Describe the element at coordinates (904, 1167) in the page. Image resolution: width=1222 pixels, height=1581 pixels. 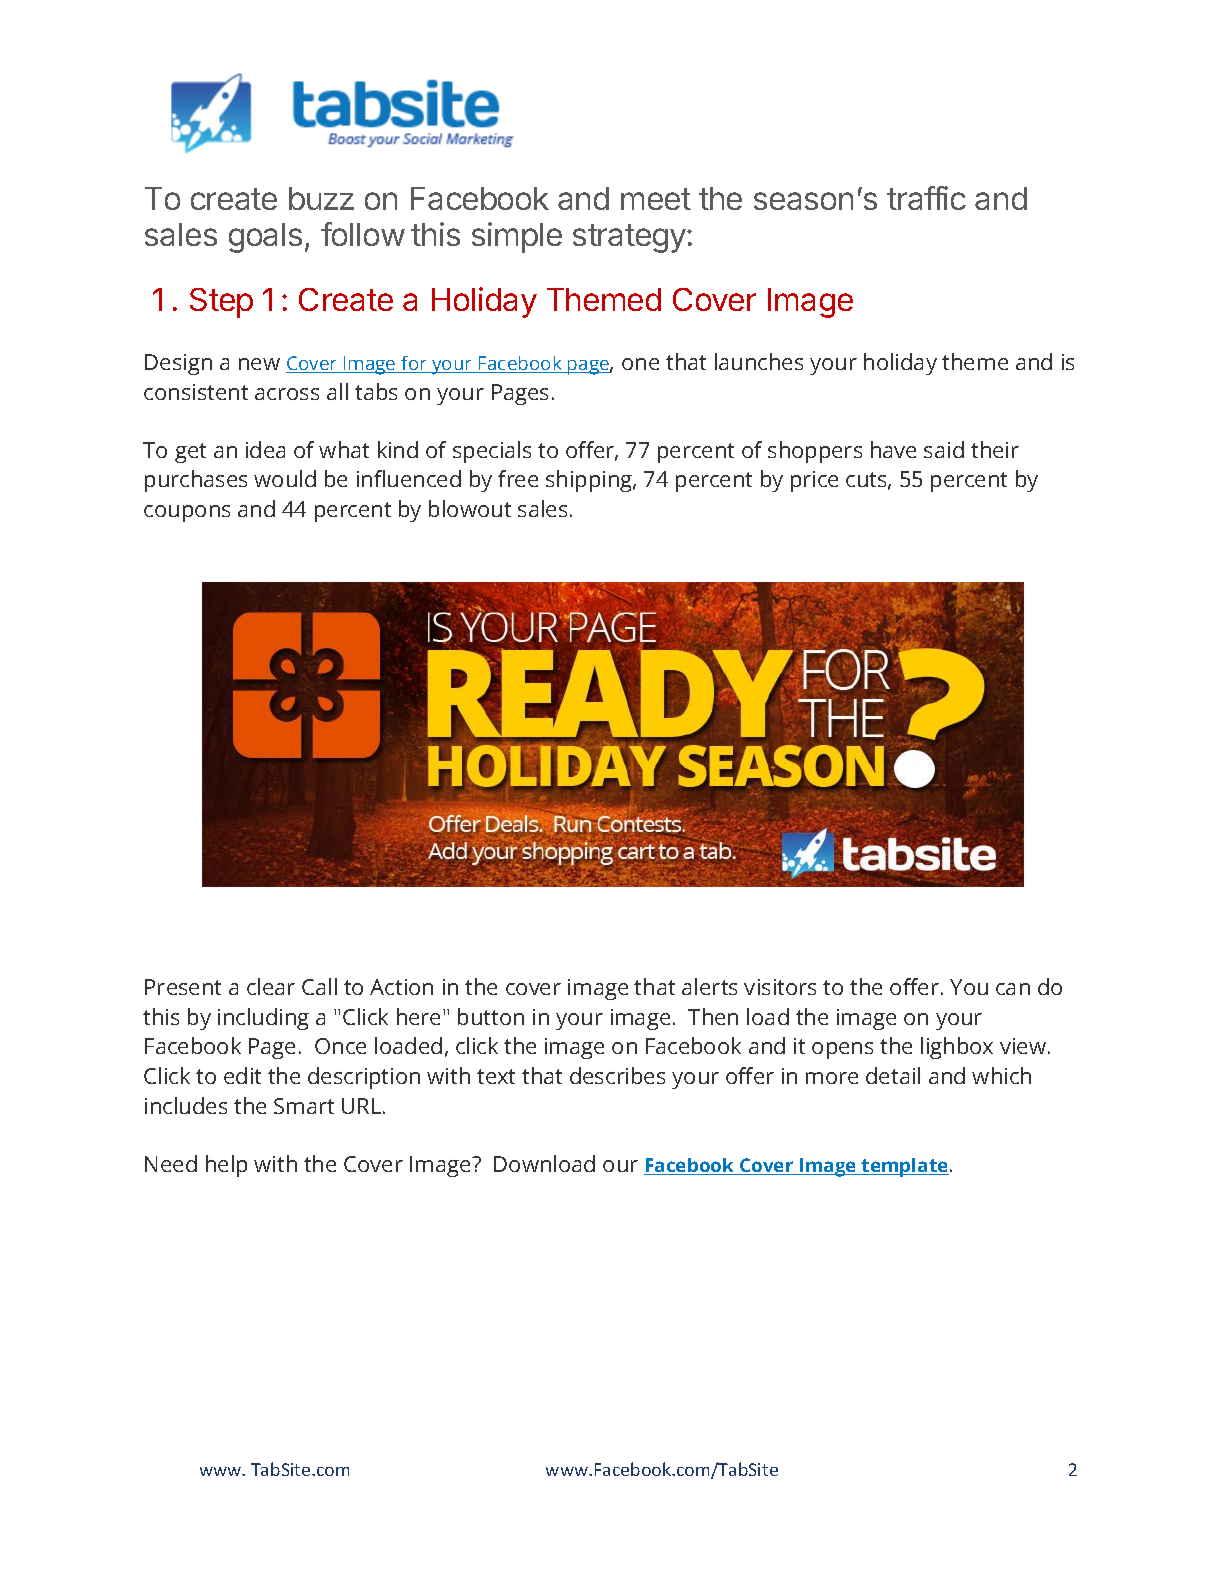
I see `template` at that location.
